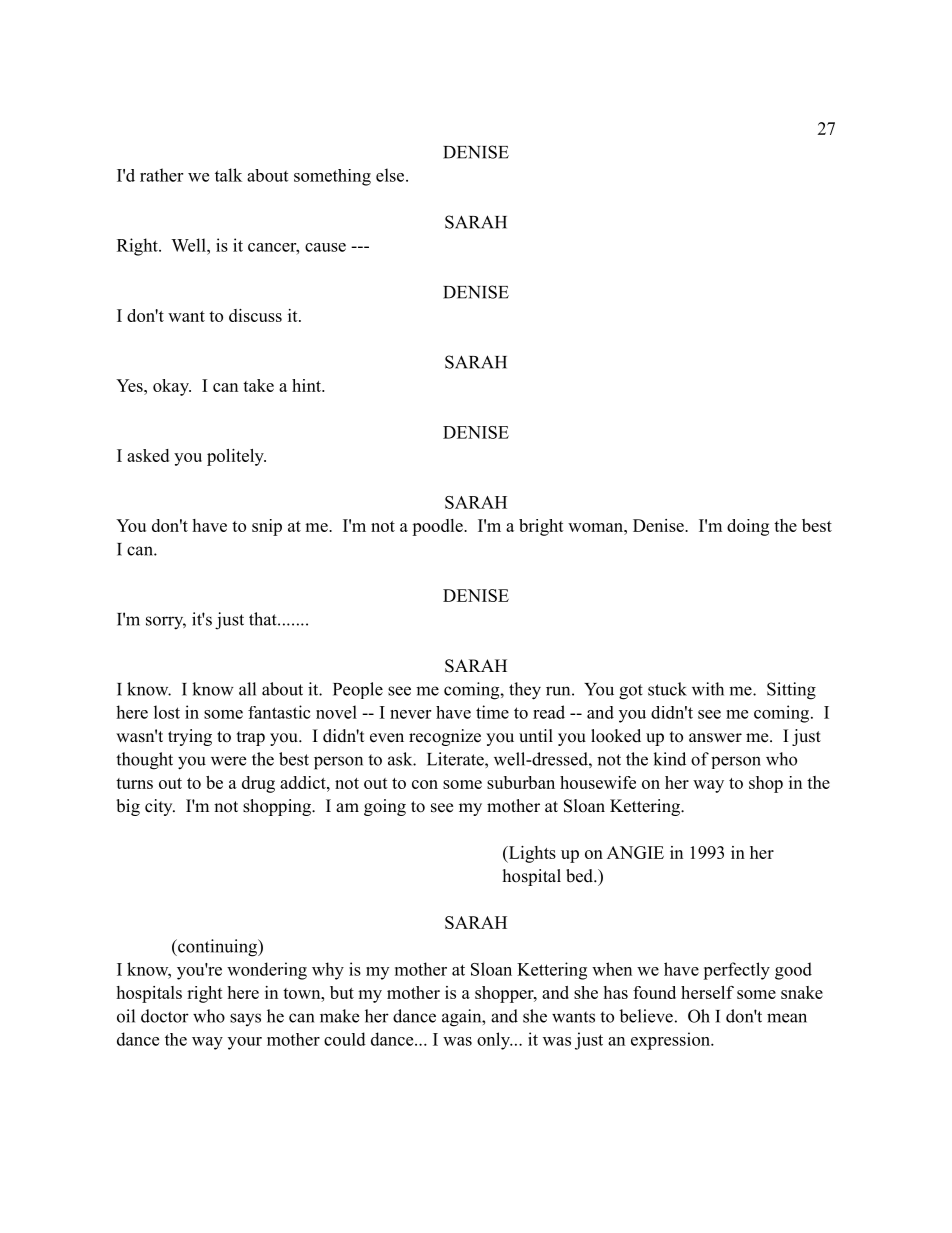 Image resolution: width=952 pixels, height=1233 pixels. Describe the element at coordinates (228, 175) in the screenshot. I see `talk` at that location.
